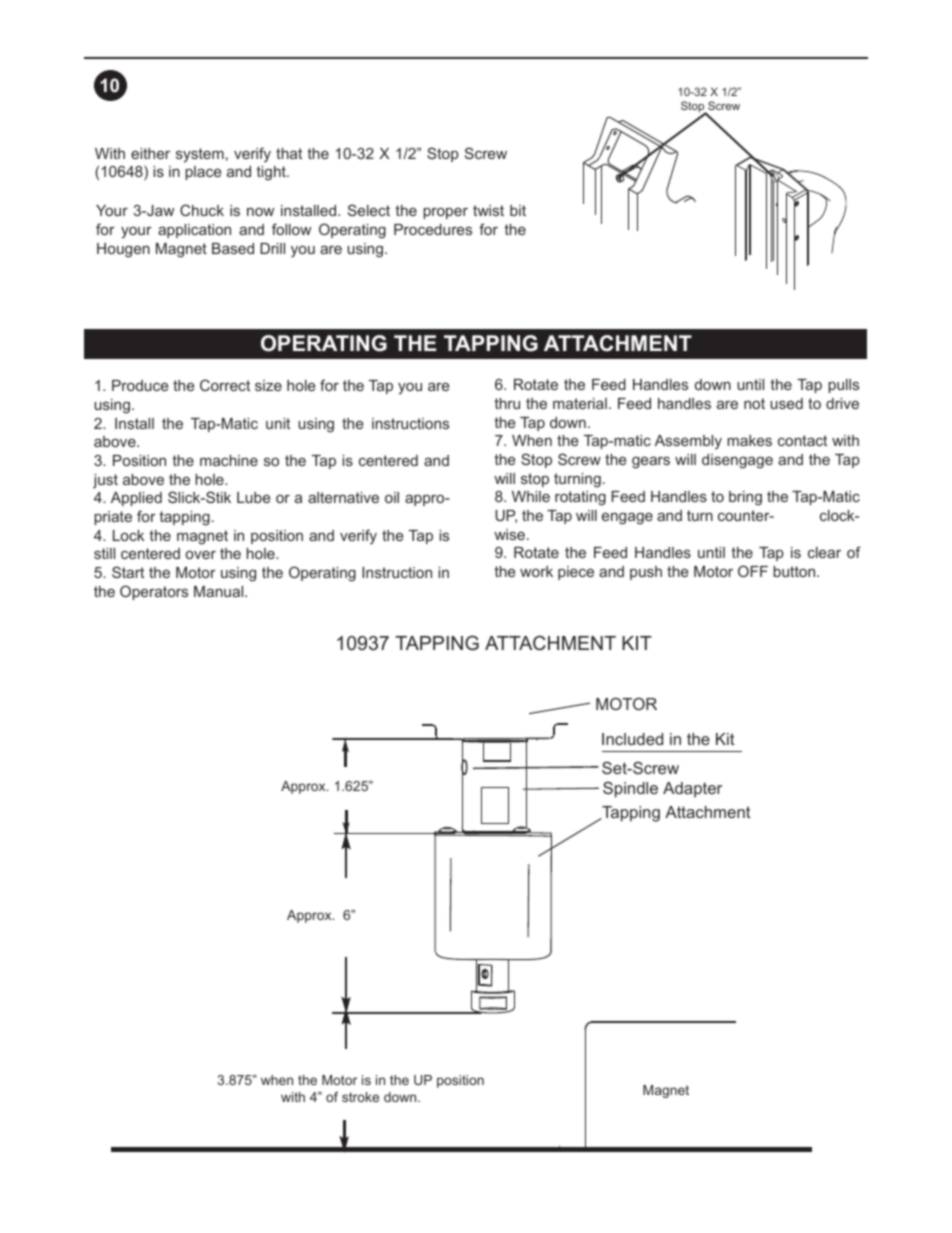  What do you see at coordinates (154, 592) in the screenshot?
I see `Operators` at bounding box center [154, 592].
